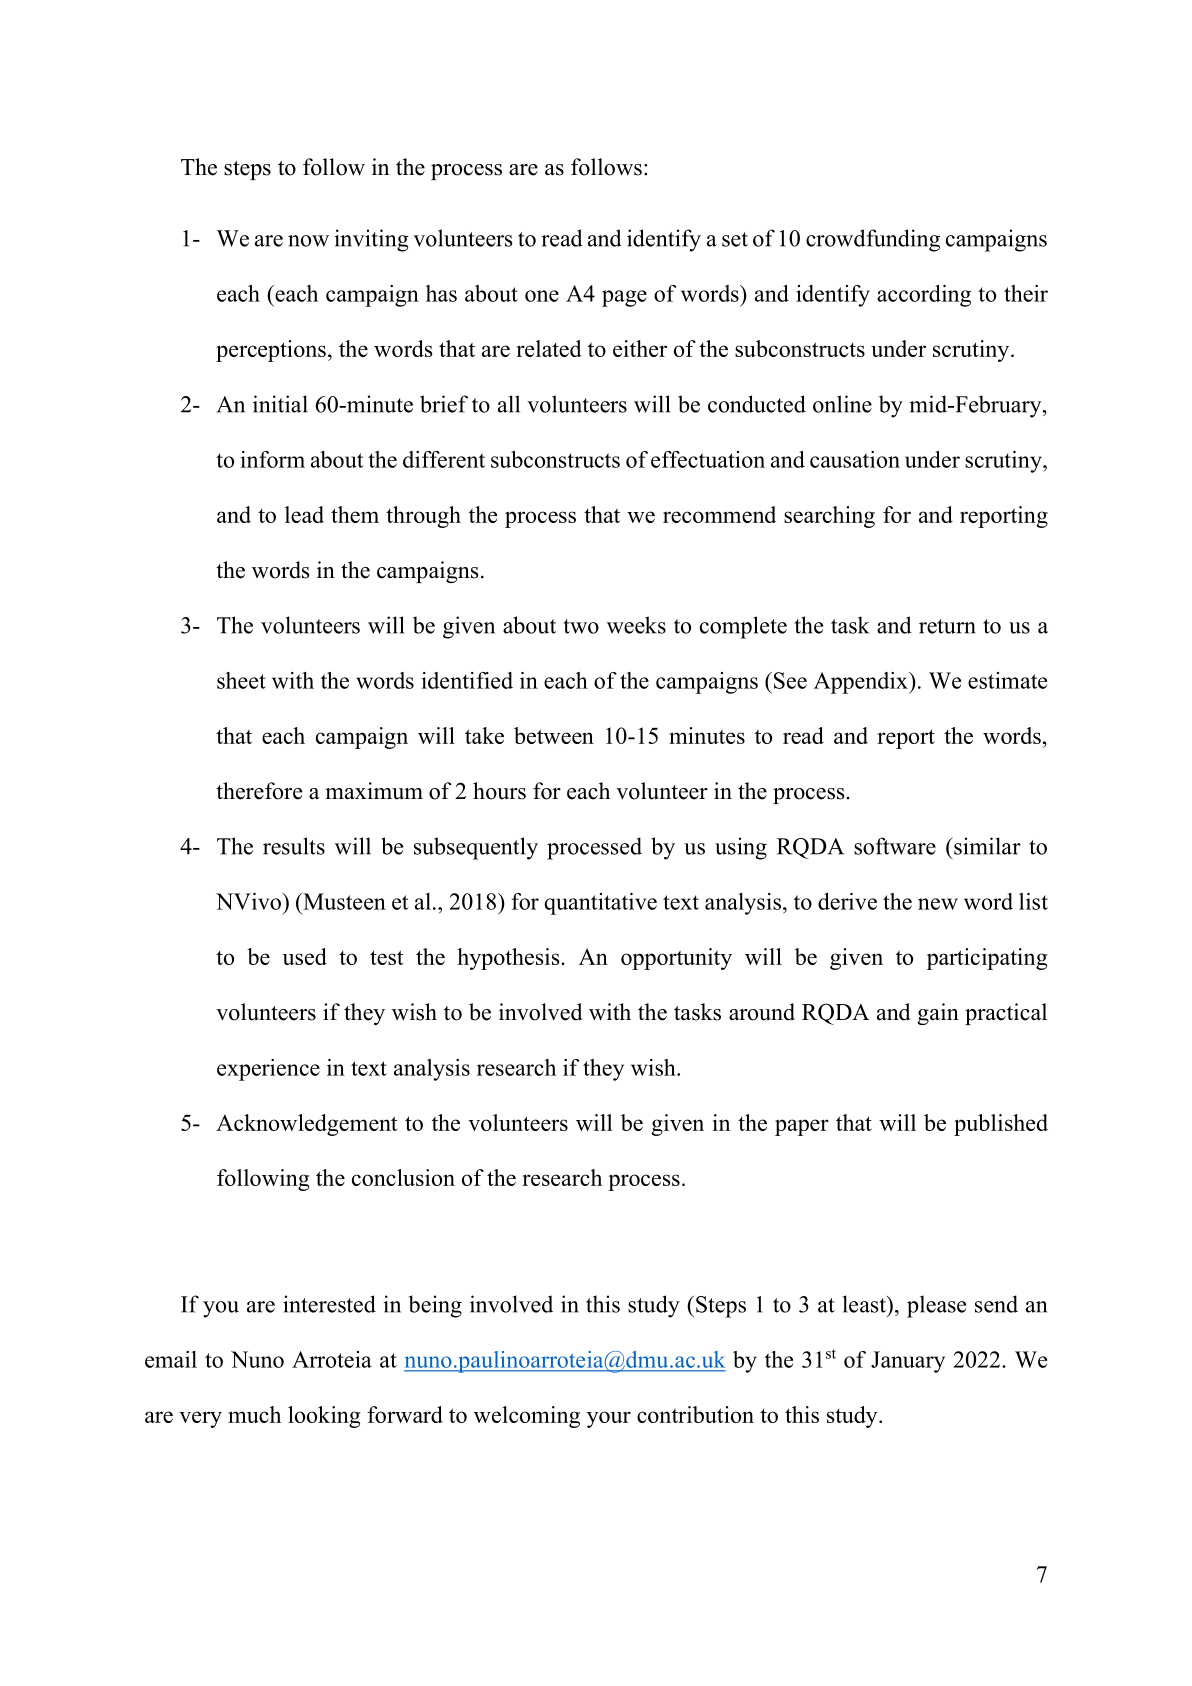 This screenshot has height=1686, width=1192. Describe the element at coordinates (371, 240) in the screenshot. I see `inviting` at that location.
